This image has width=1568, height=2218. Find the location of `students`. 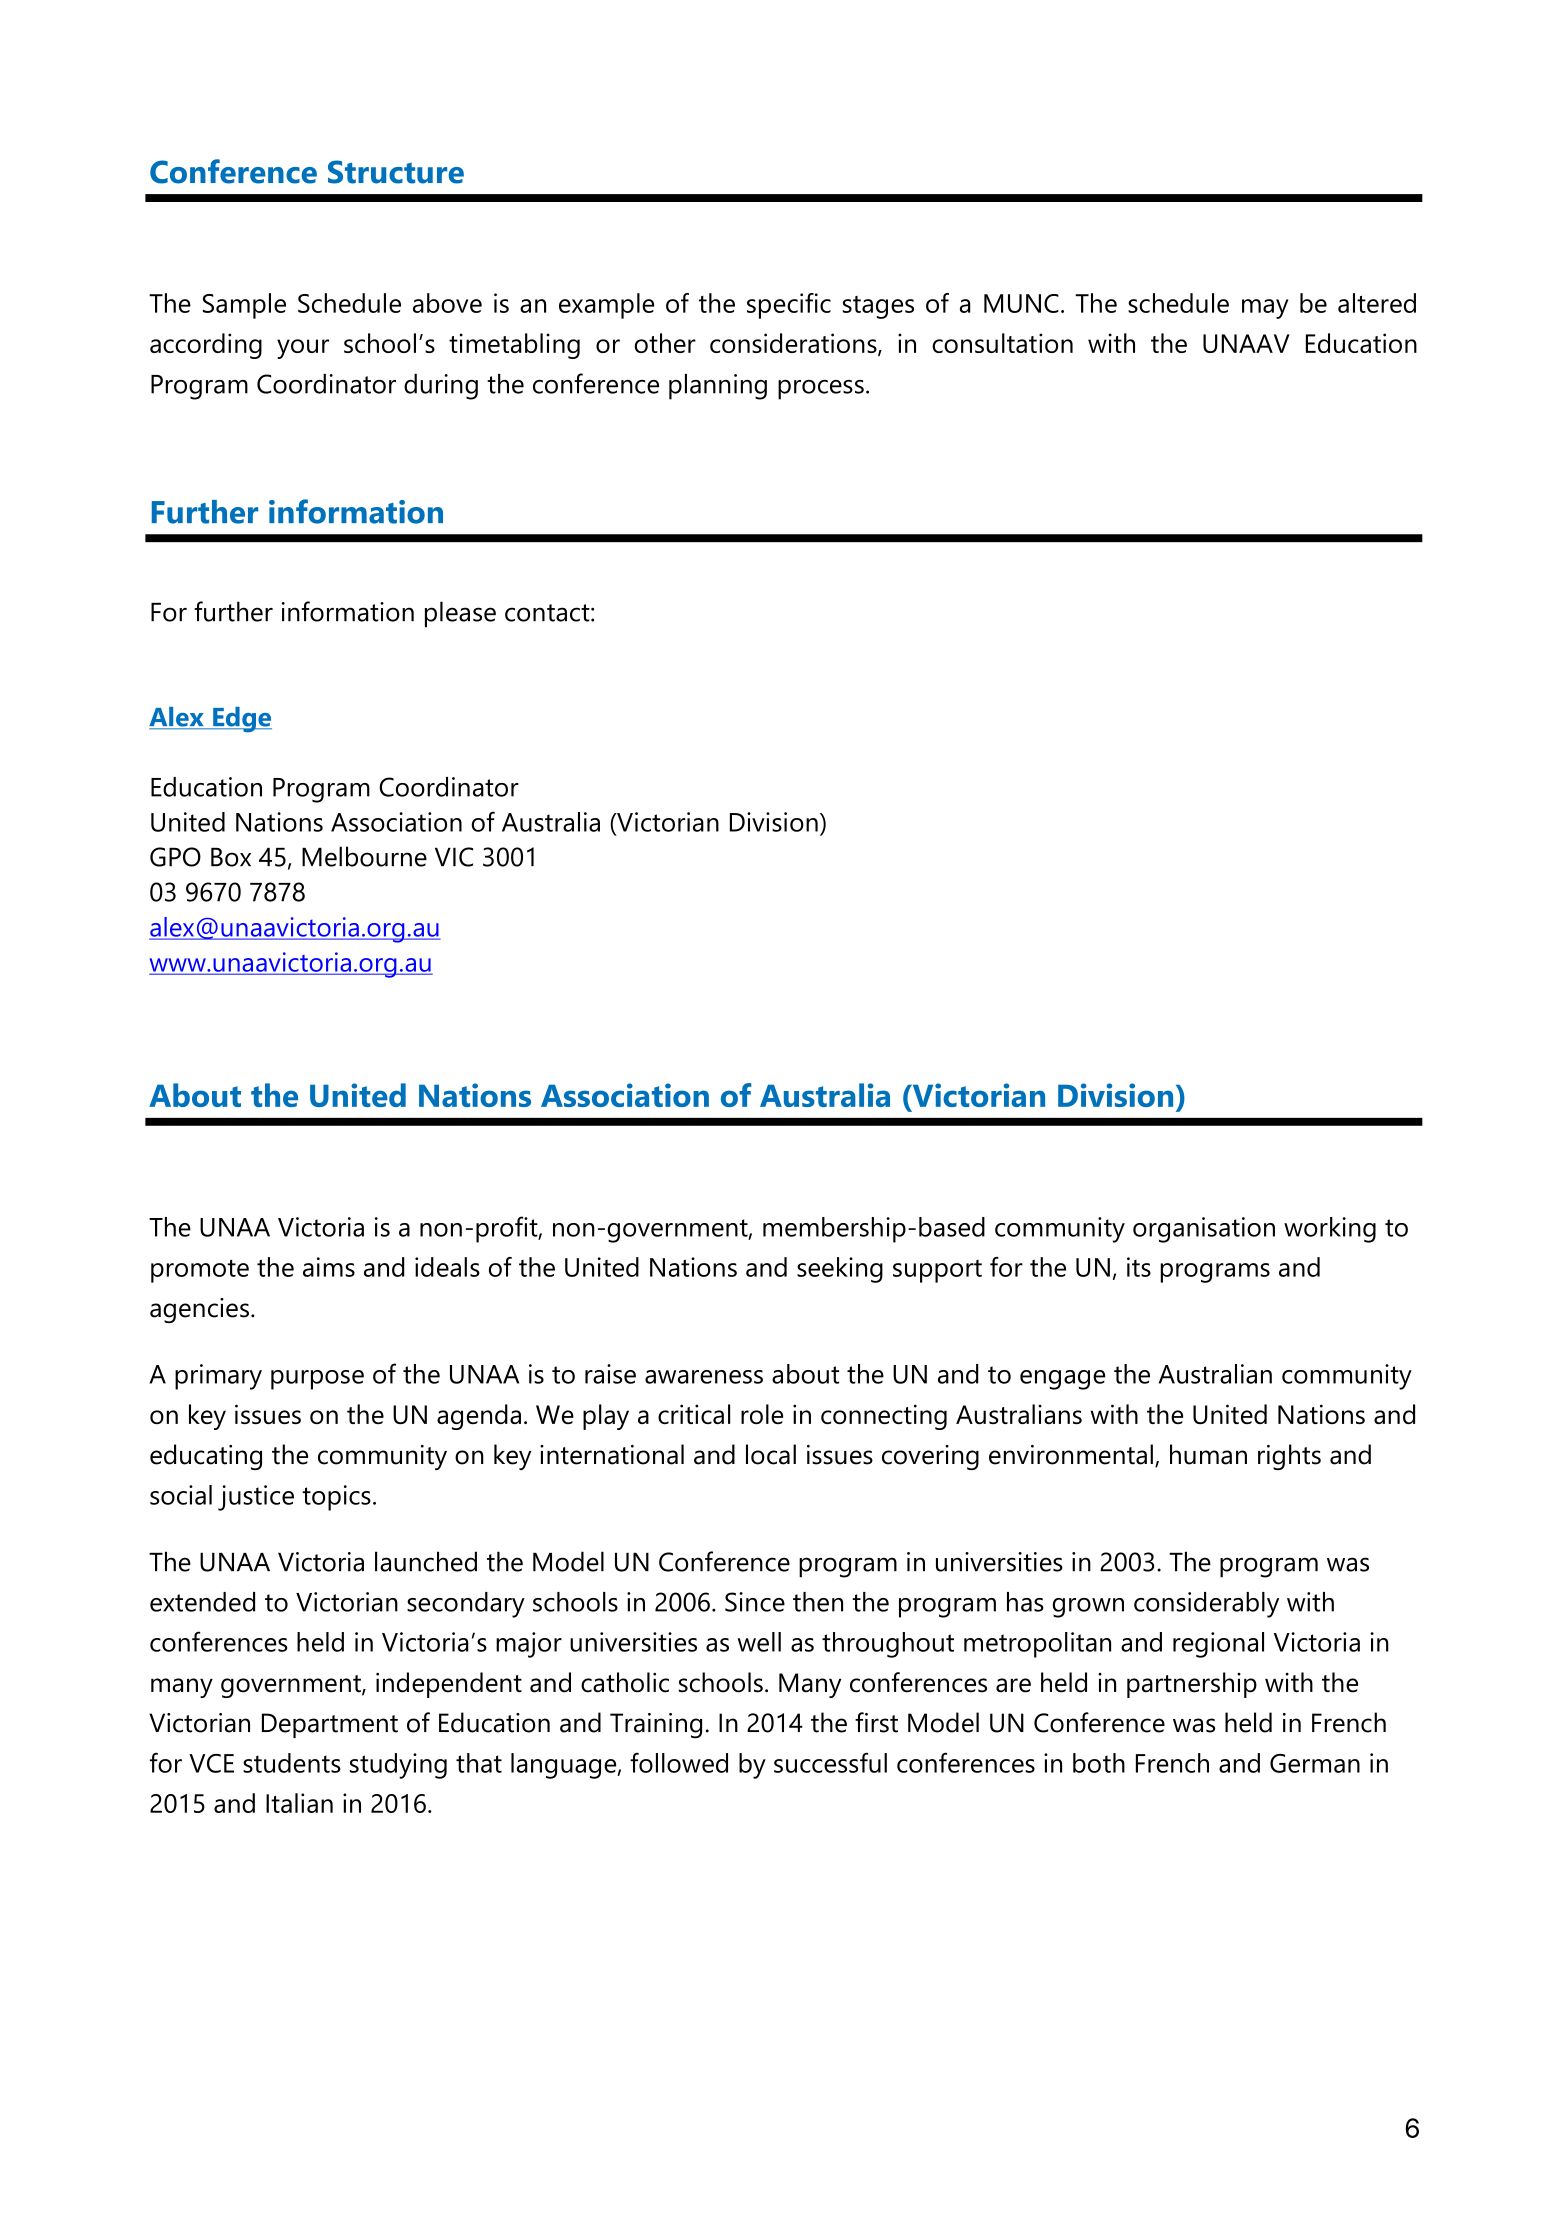

students is located at coordinates (292, 1763).
